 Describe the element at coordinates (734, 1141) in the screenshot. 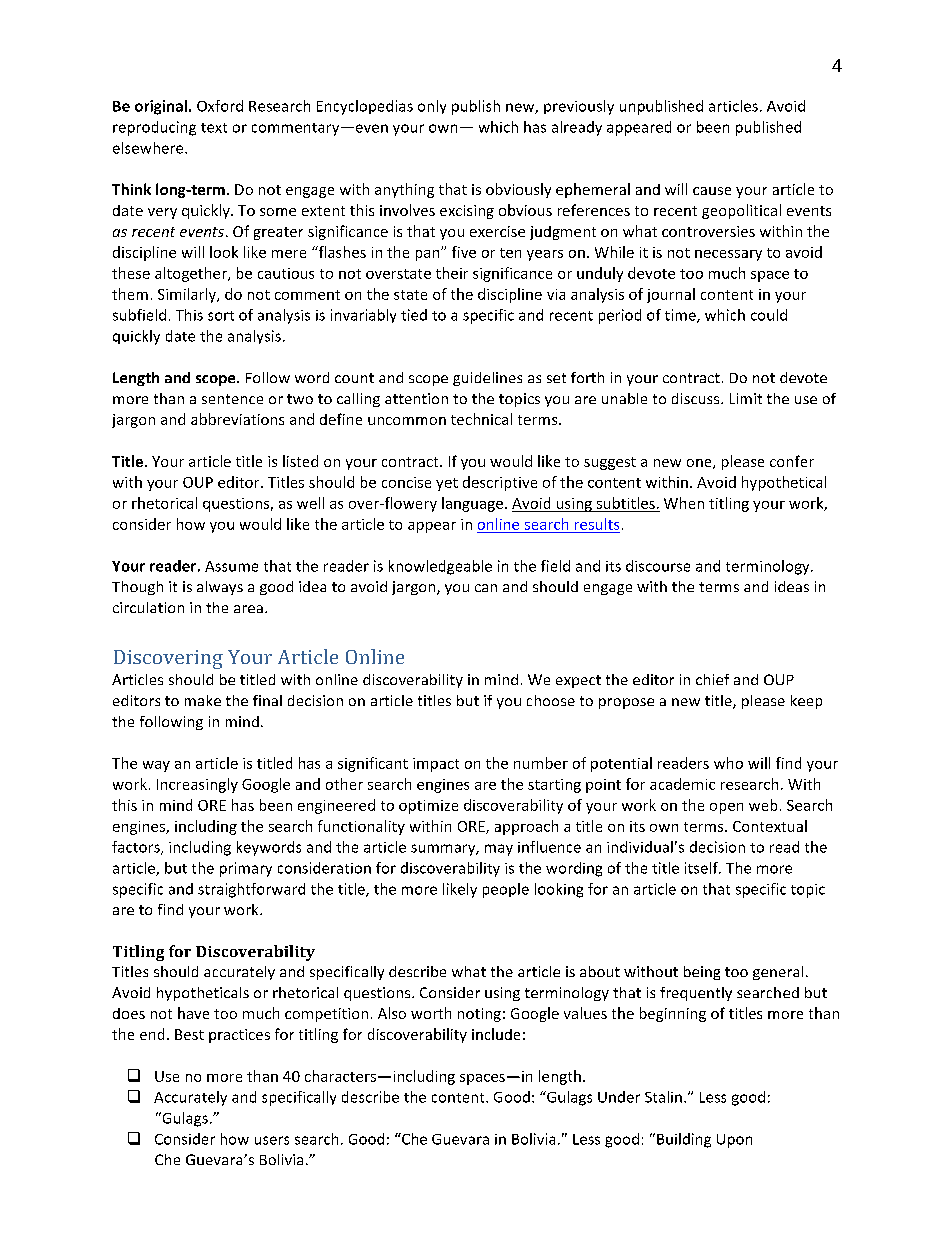

I see `Upon` at that location.
